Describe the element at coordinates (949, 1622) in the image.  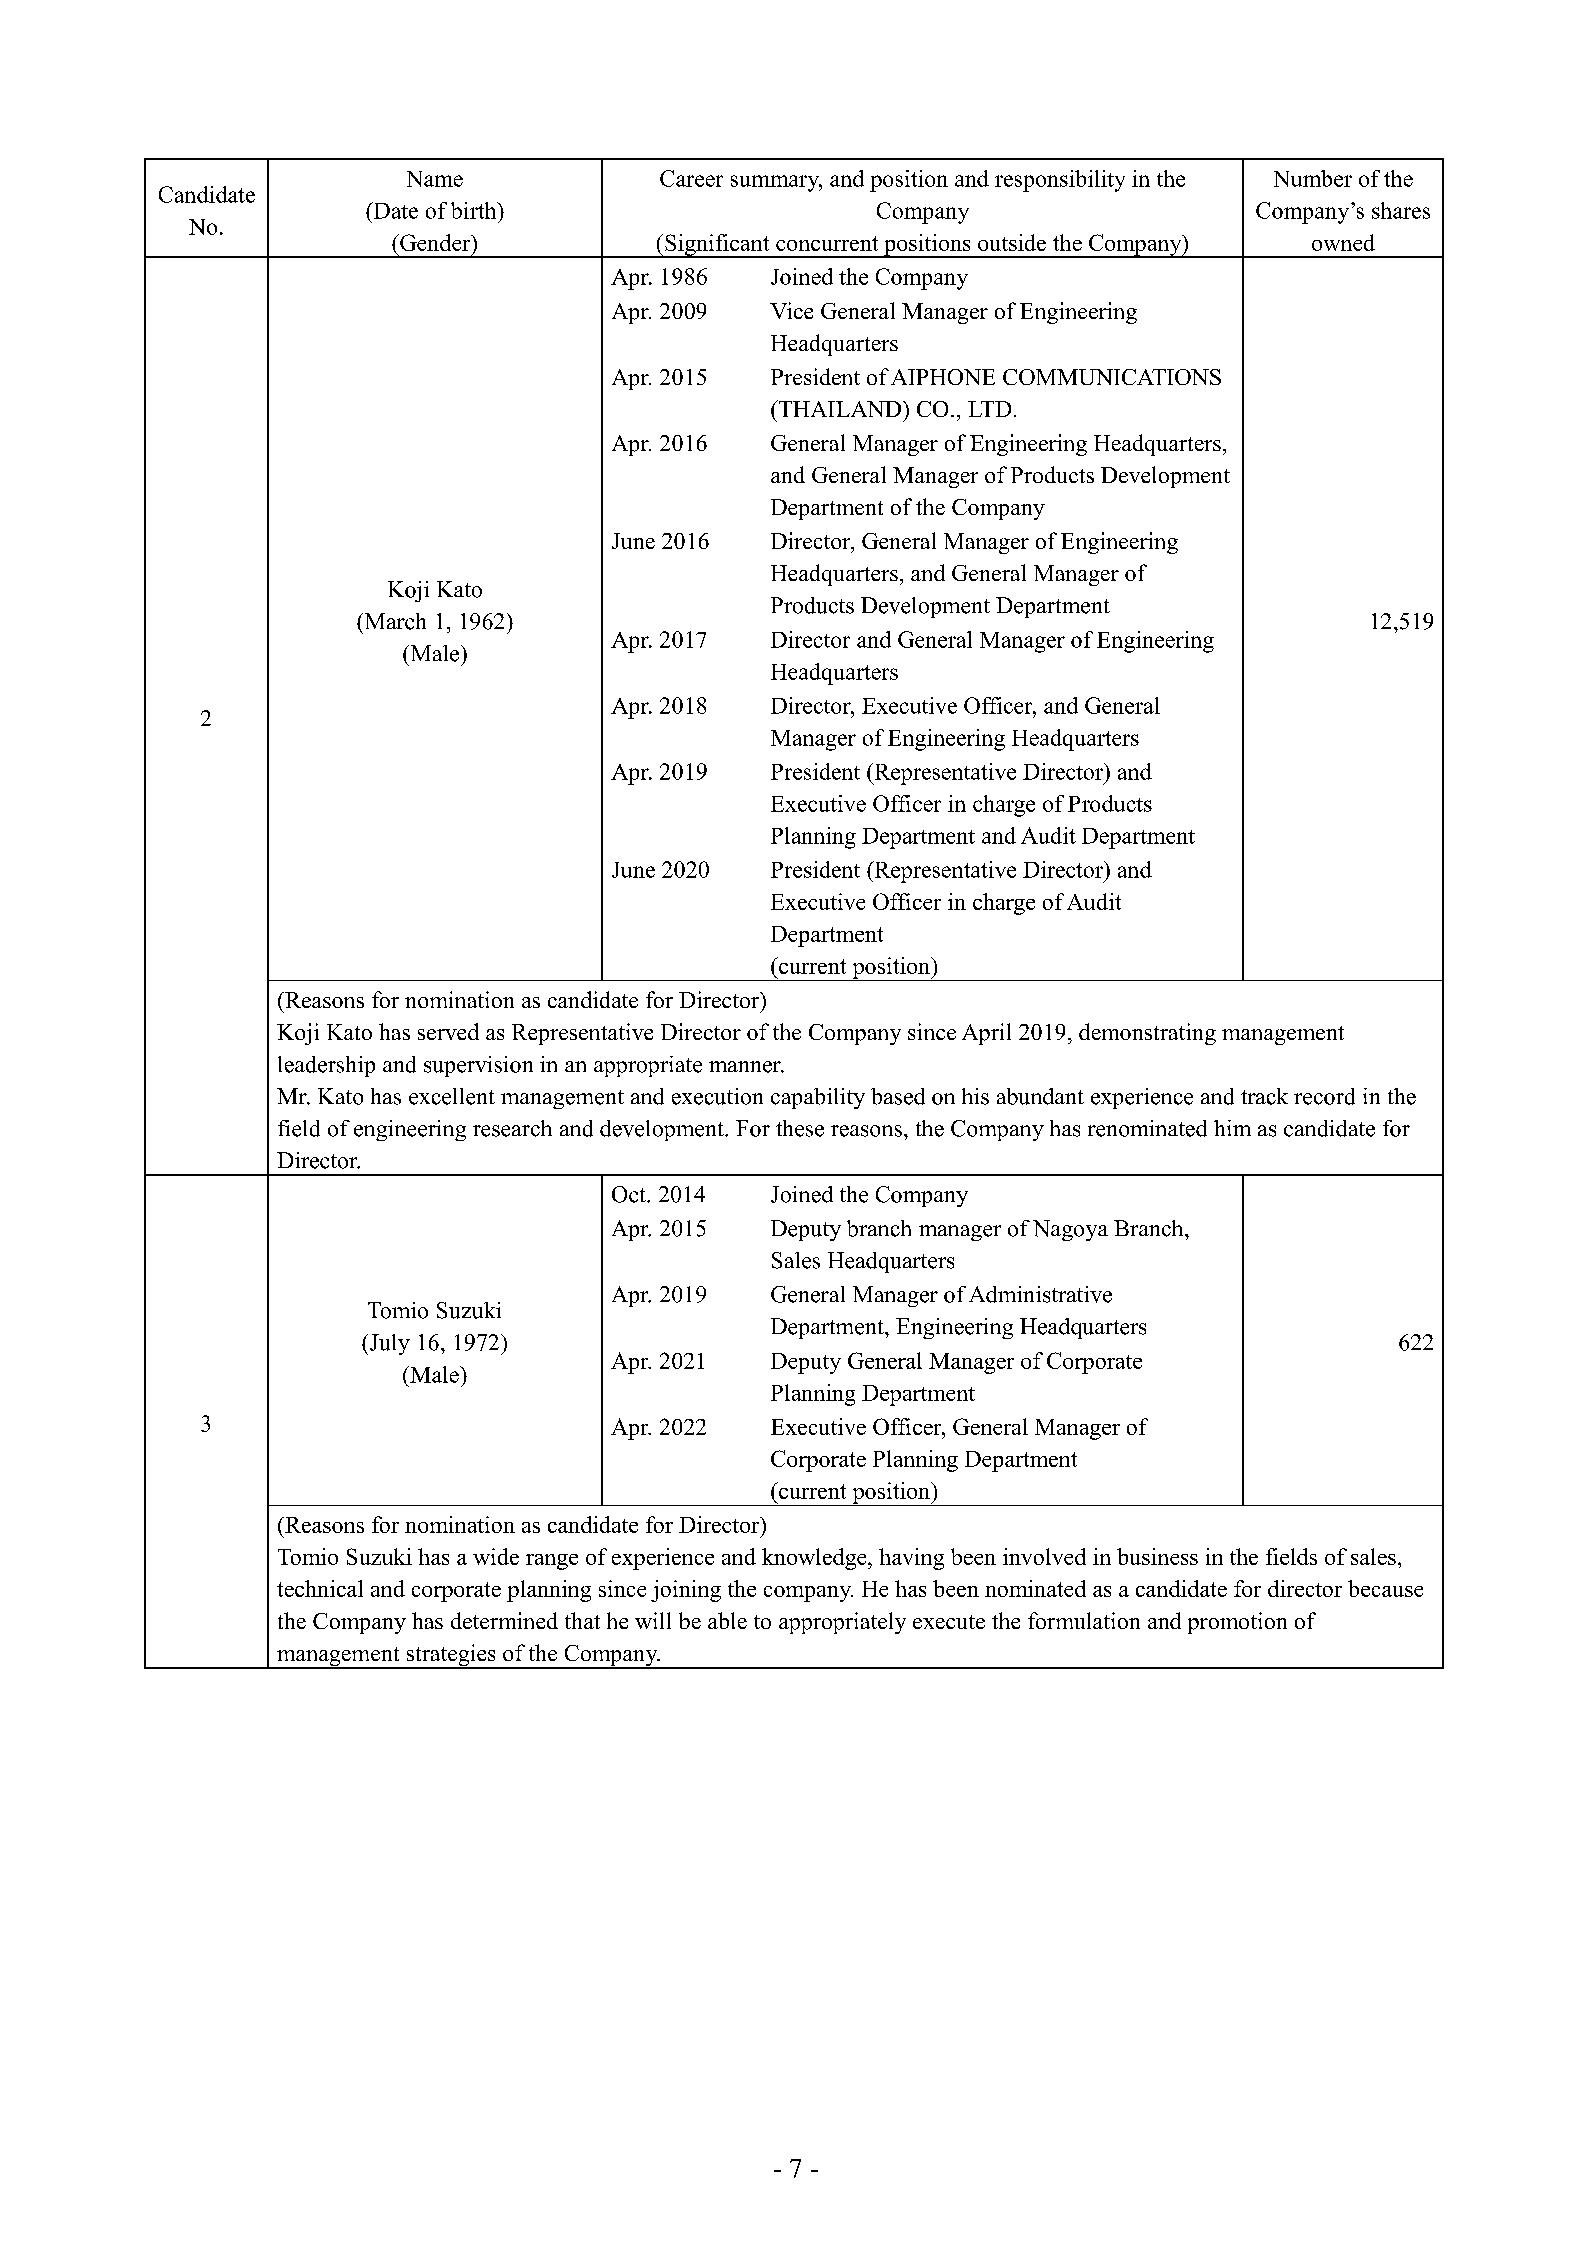
I see `execute` at that location.
